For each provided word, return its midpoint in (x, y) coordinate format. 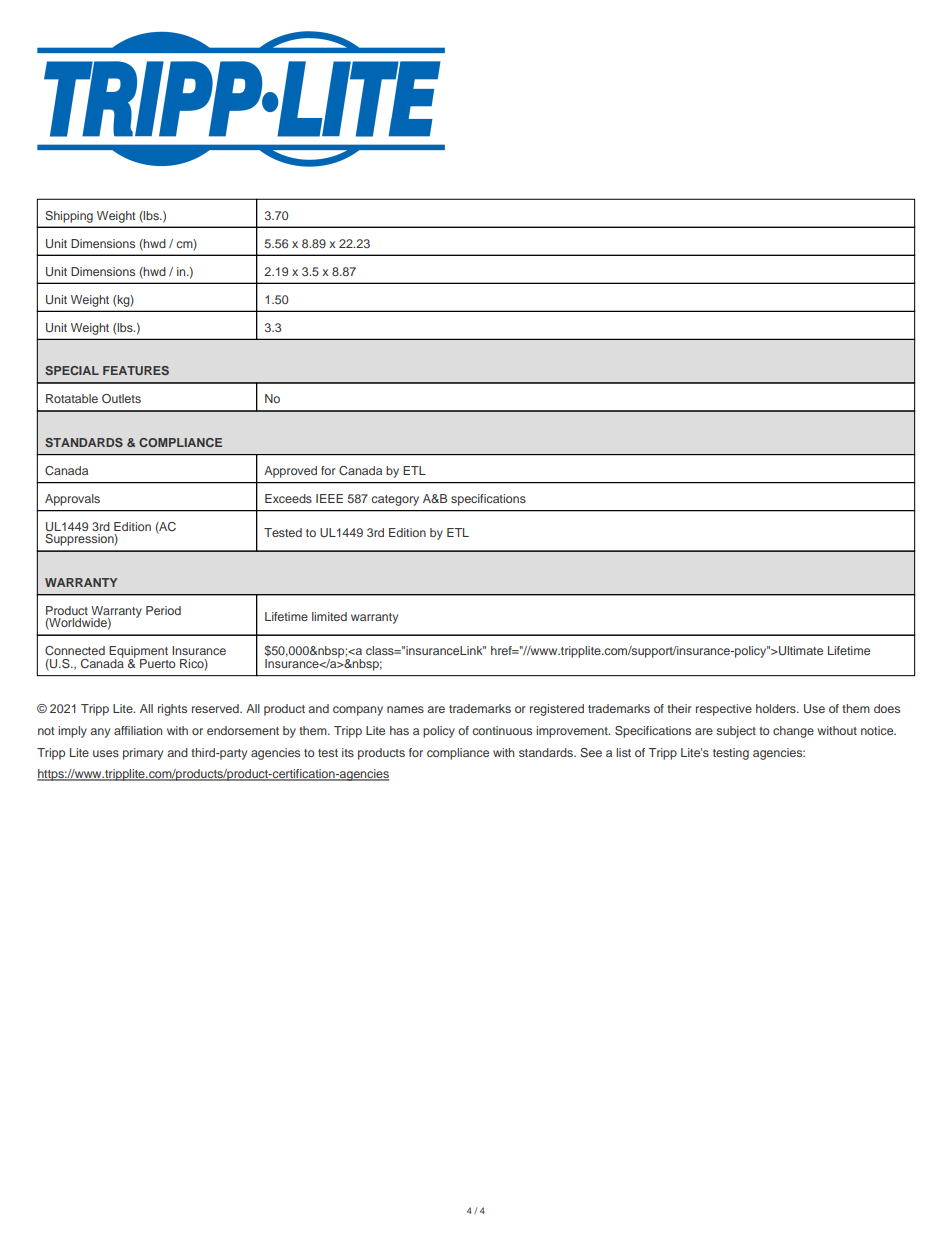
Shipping (69, 217)
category (395, 500)
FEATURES (136, 370)
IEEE (329, 498)
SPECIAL (72, 370)
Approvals (72, 500)
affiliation (138, 730)
